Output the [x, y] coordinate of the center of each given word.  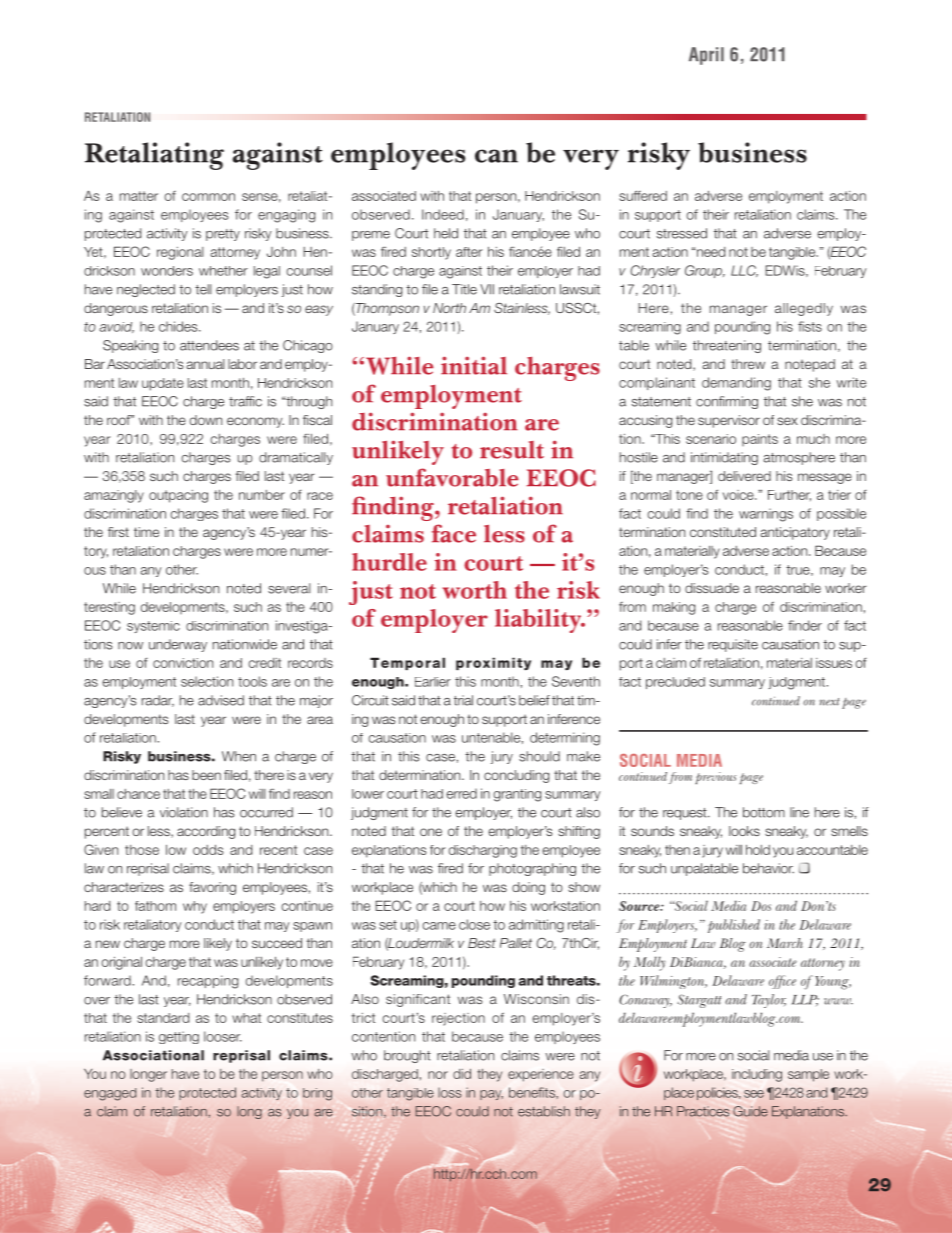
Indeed [443, 214]
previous [715, 778]
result [512, 450]
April [706, 56]
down [206, 420]
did [462, 1074]
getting [179, 1037]
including [757, 1075]
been [206, 775]
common [208, 197]
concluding [516, 776]
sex [787, 421]
